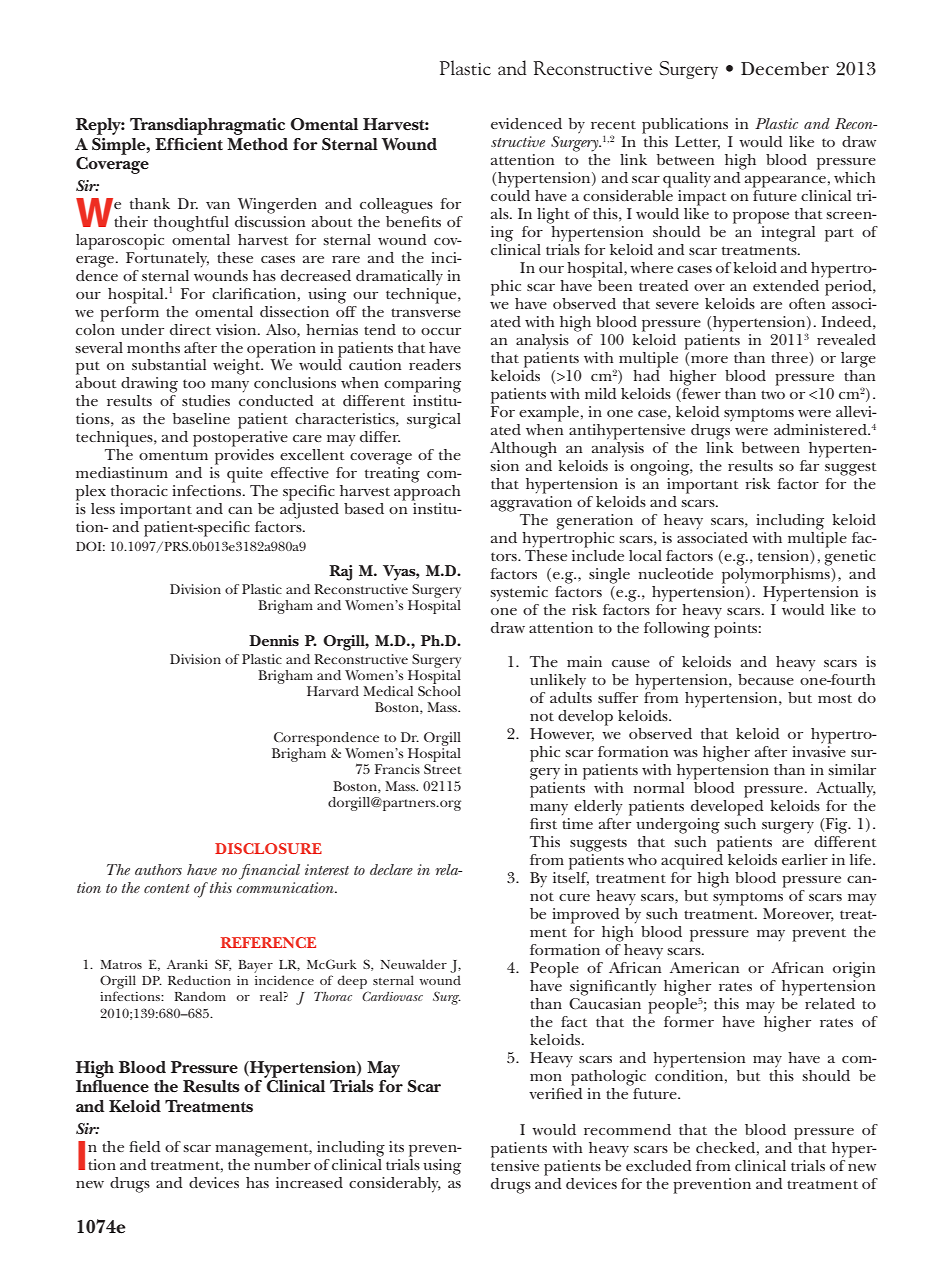  Describe the element at coordinates (427, 491) in the image. I see `approach` at that location.
